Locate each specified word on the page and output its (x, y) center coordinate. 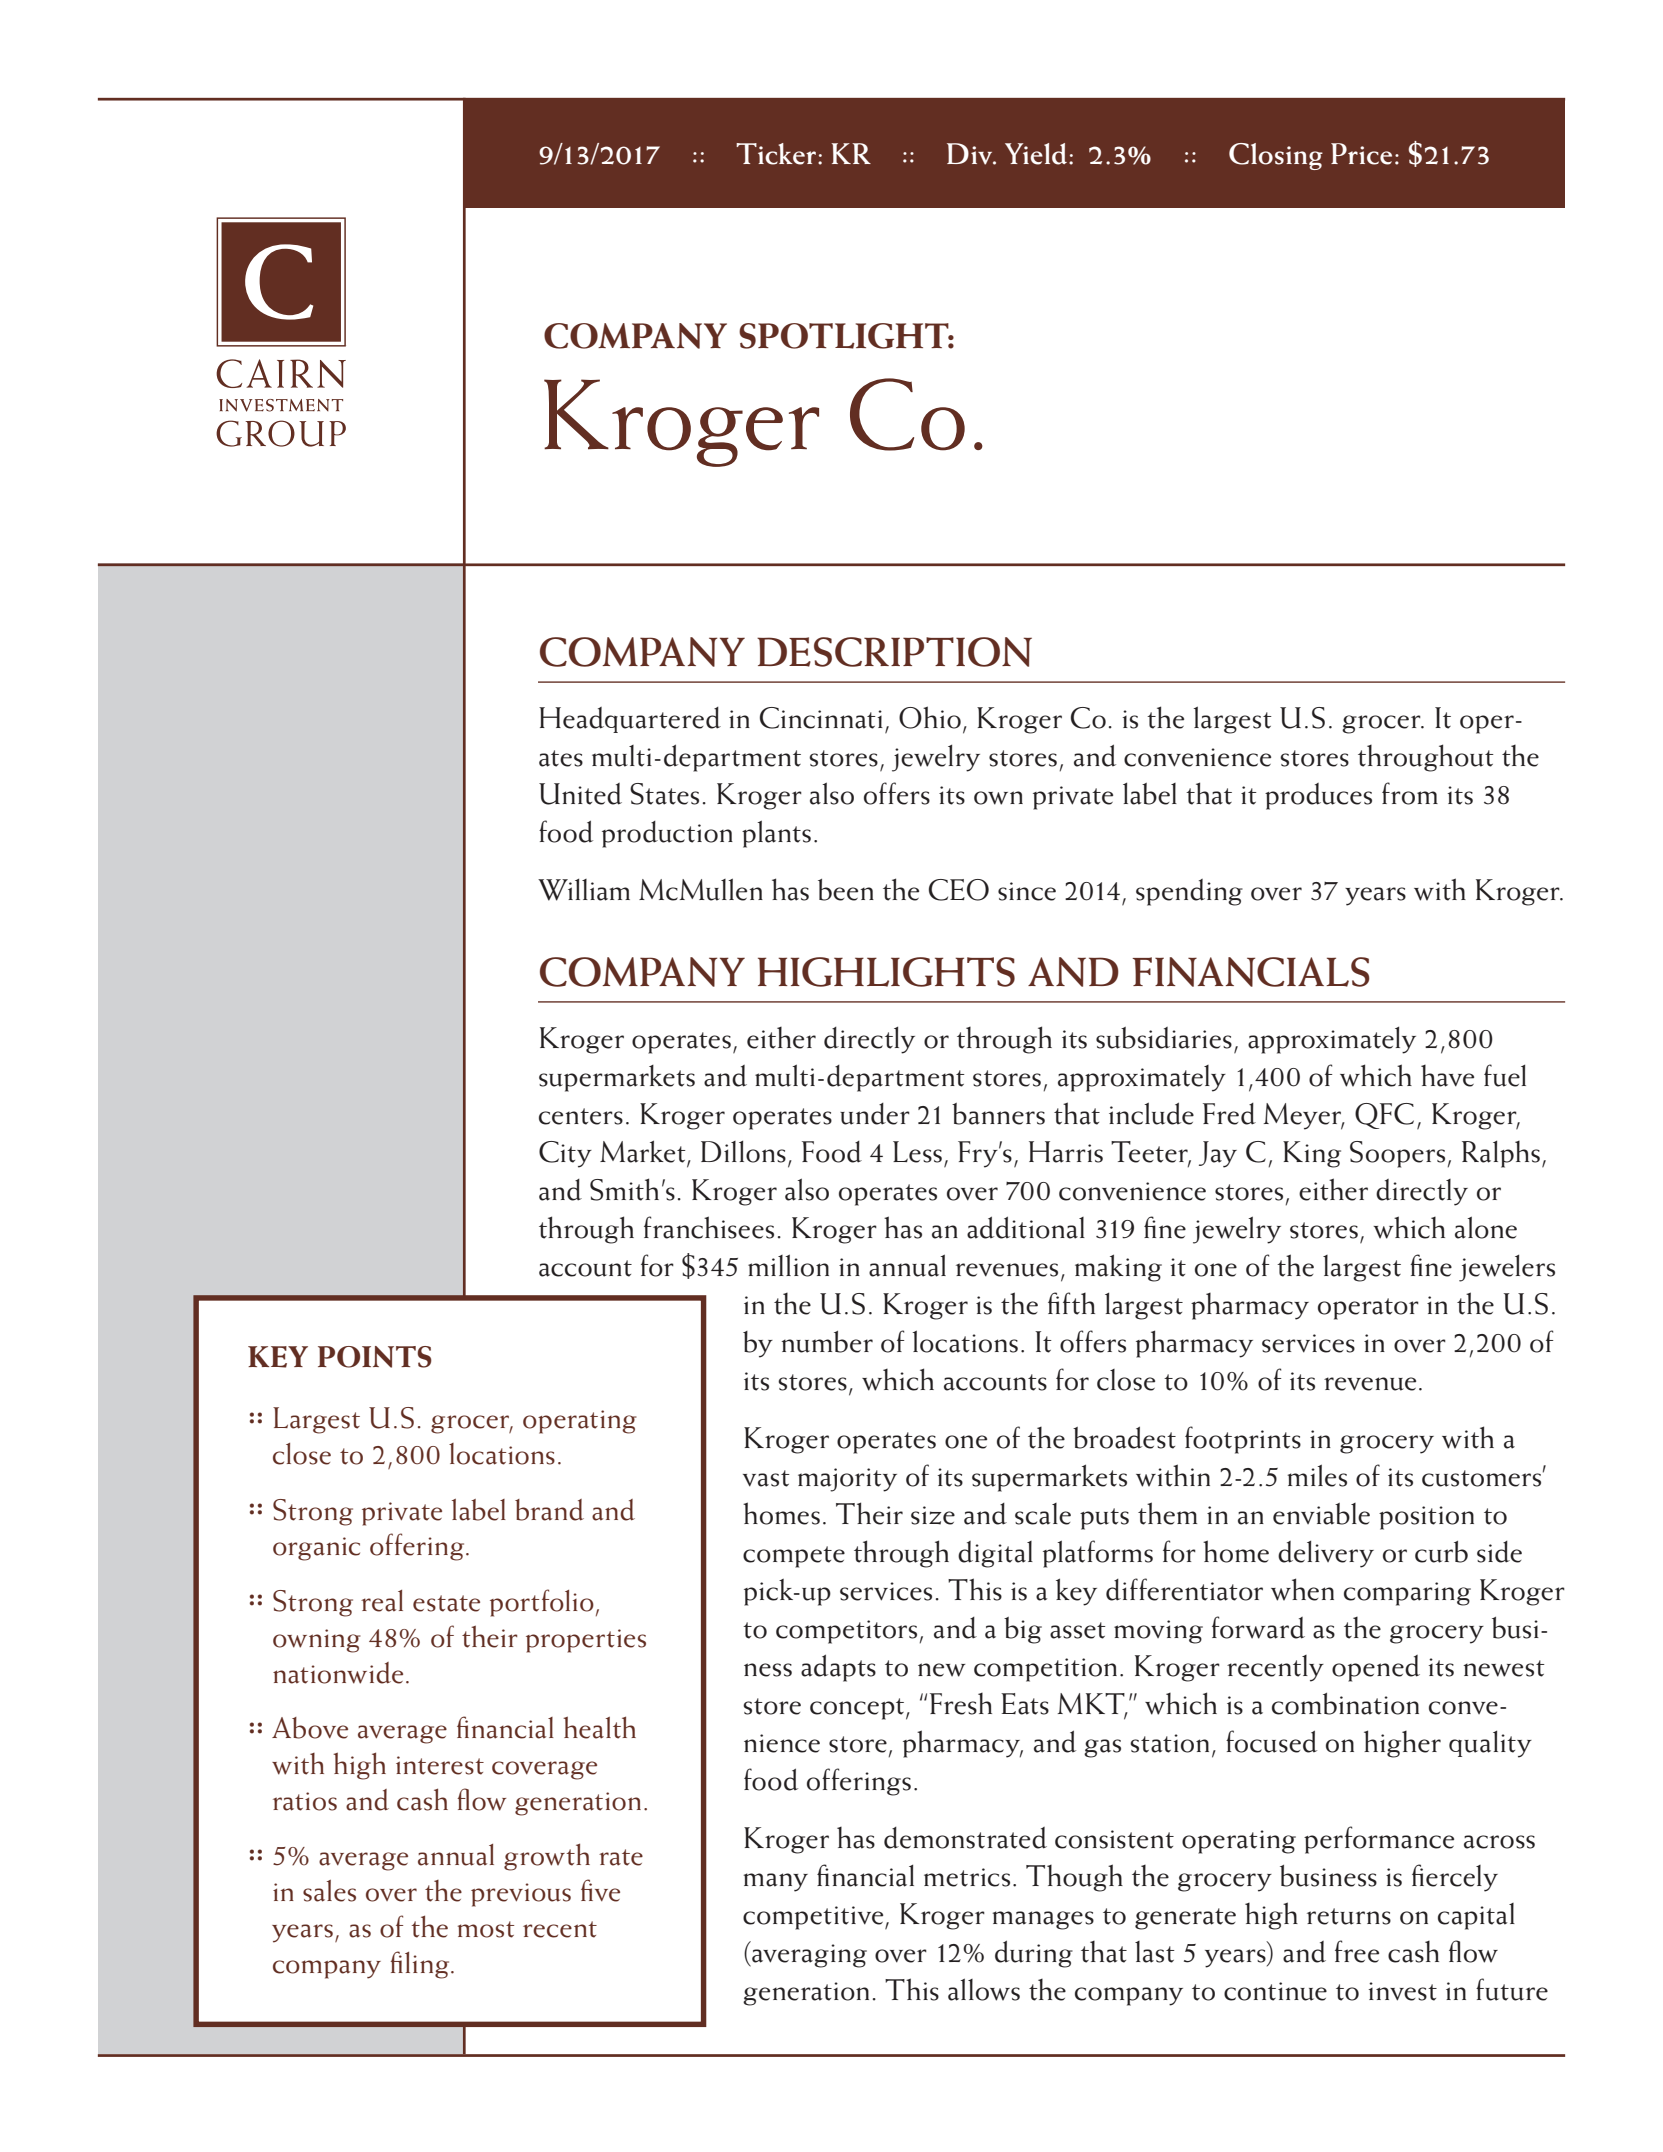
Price (1361, 154)
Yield (1037, 154)
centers (581, 1116)
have (1447, 1076)
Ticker (776, 154)
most (486, 1929)
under (875, 1114)
